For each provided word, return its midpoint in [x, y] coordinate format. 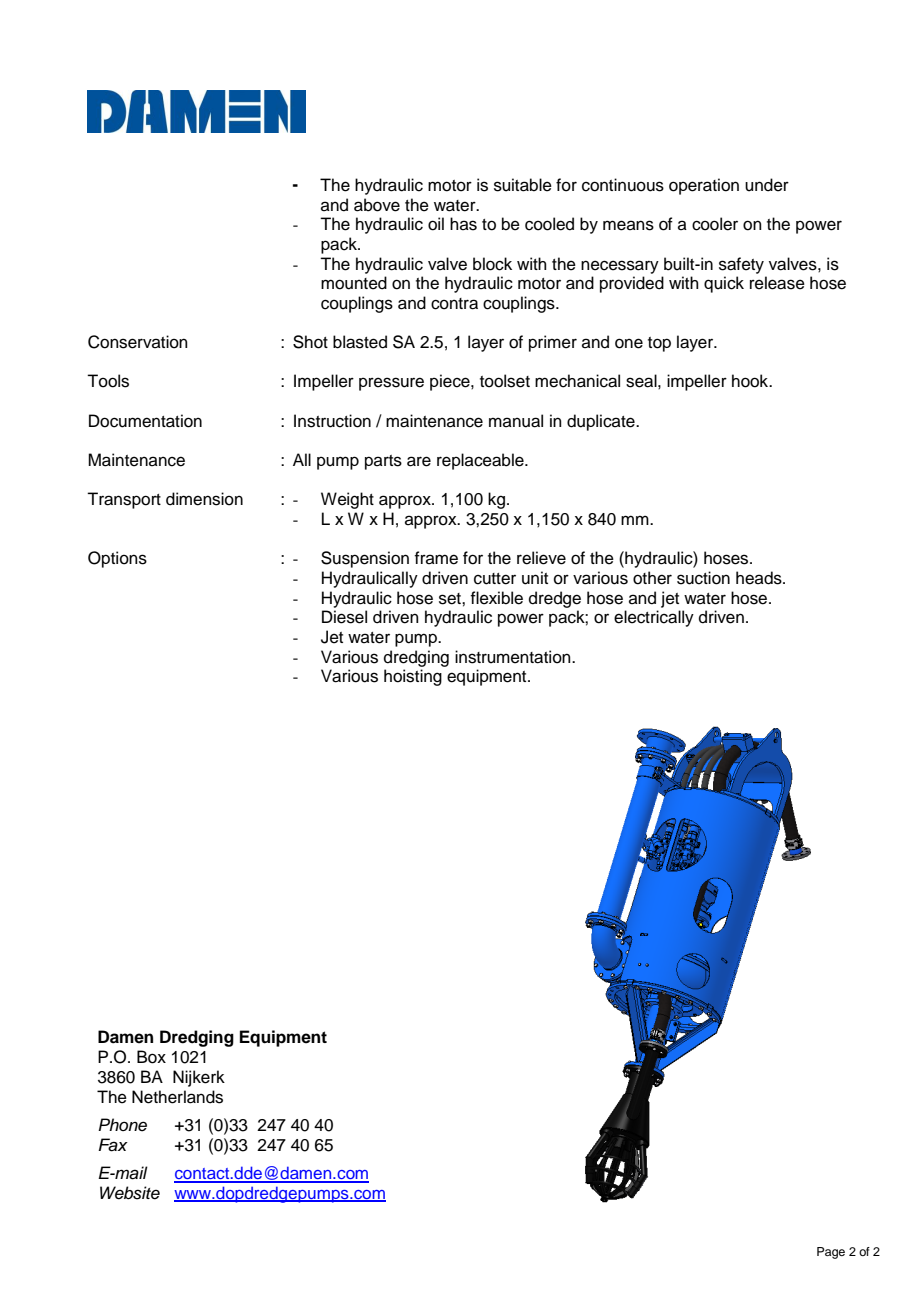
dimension [204, 499]
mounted [354, 283]
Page [831, 1253]
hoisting [413, 677]
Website [130, 1193]
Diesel [344, 617]
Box [151, 1057]
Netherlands [177, 1097]
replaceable [481, 461]
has [463, 224]
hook [751, 381]
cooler [715, 224]
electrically [654, 618]
